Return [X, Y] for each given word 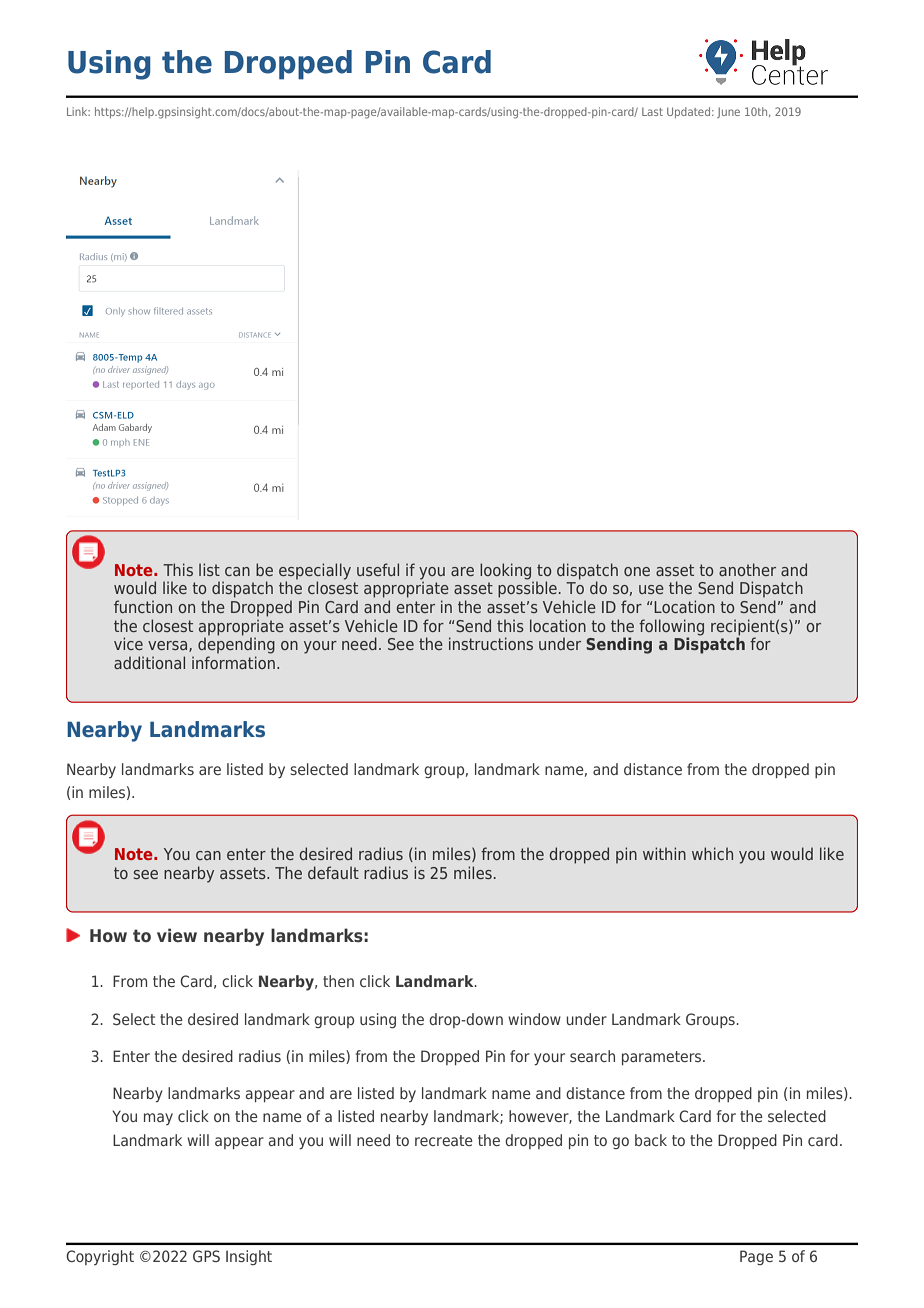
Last [652, 112]
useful [378, 569]
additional [149, 662]
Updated [690, 112]
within [664, 853]
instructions [491, 643]
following [671, 627]
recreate [444, 1140]
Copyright [100, 1257]
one [637, 571]
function [143, 606]
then [338, 981]
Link [78, 111]
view [177, 935]
